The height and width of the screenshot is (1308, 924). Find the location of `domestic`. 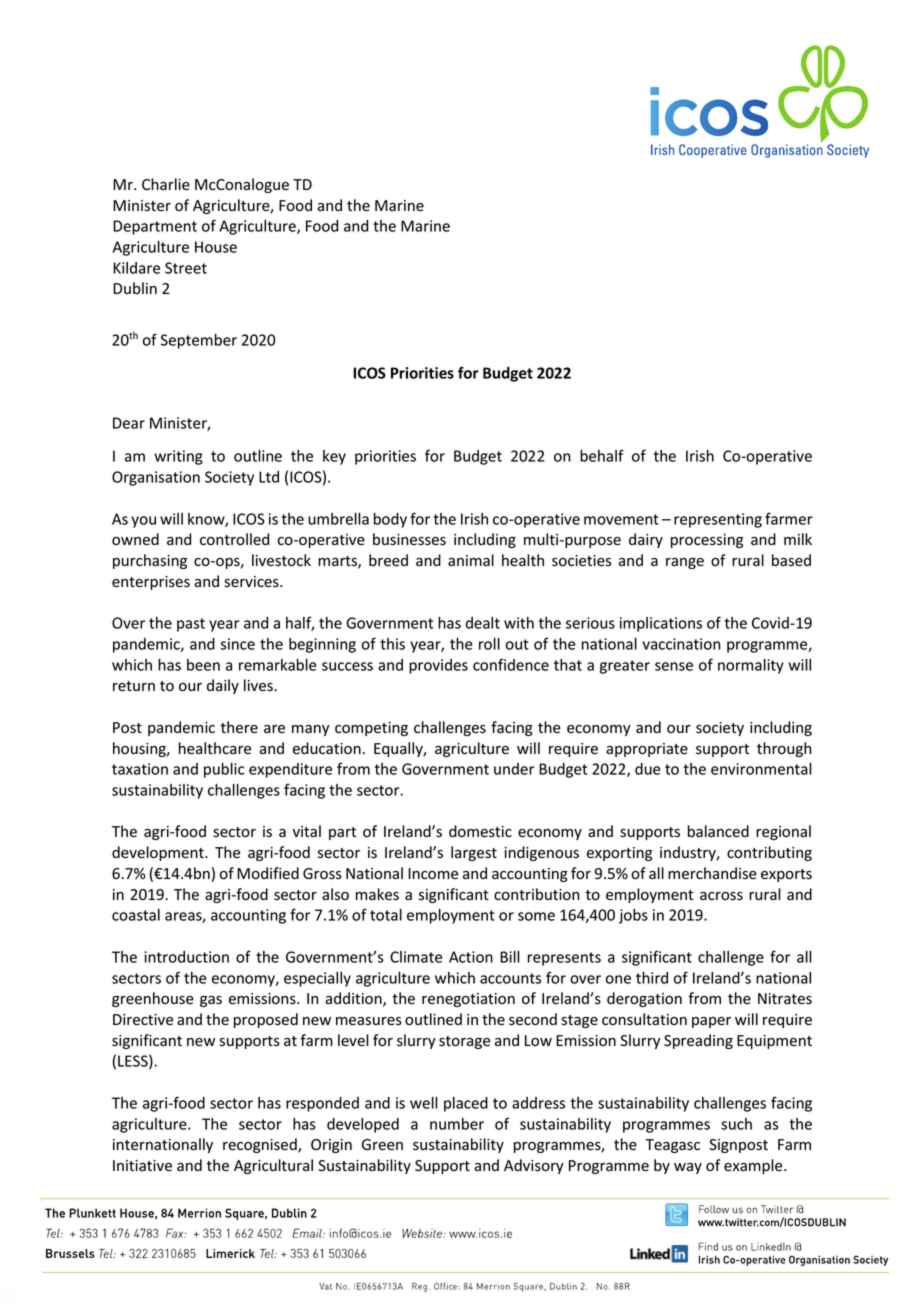

domestic is located at coordinates (480, 831).
